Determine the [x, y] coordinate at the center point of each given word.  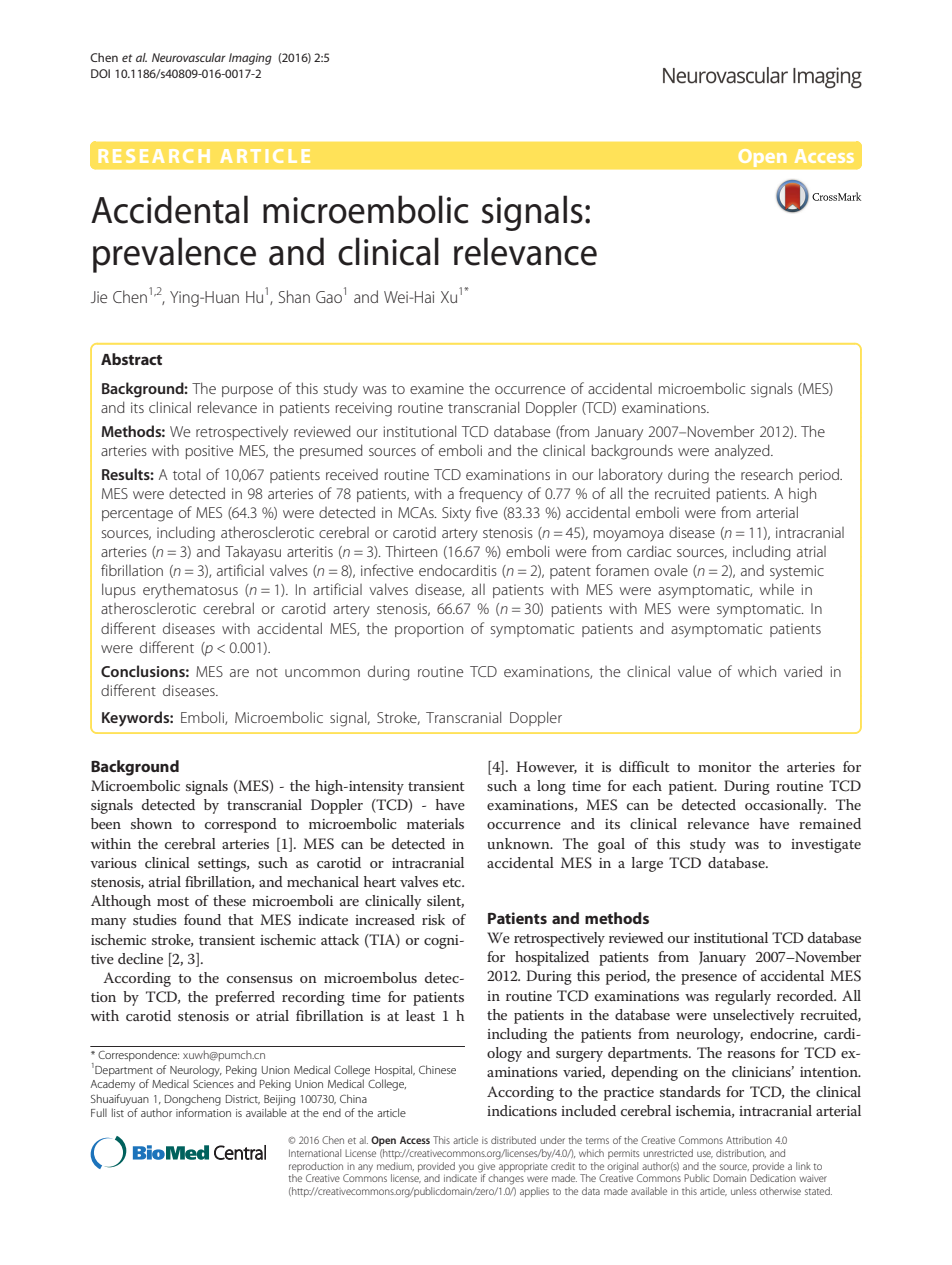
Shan [294, 296]
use [705, 1154]
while [777, 589]
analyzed [743, 452]
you [465, 1169]
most [173, 901]
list [118, 1112]
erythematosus [190, 591]
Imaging [250, 59]
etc [453, 882]
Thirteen [411, 551]
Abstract [131, 359]
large [647, 864]
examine [437, 388]
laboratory [631, 476]
